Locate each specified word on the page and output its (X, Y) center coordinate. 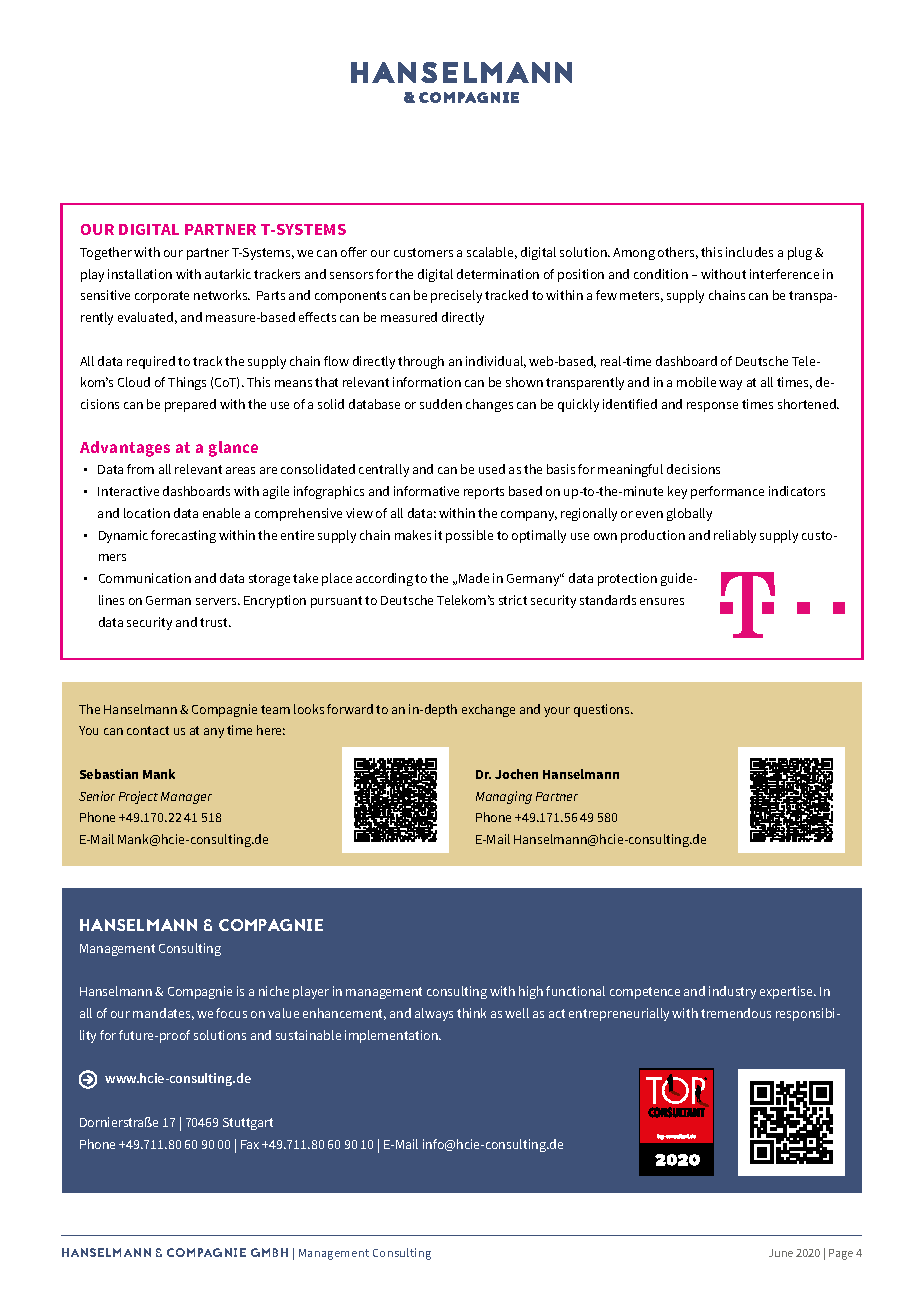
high (531, 992)
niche (274, 991)
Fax (250, 1144)
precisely (456, 296)
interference (784, 274)
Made (474, 578)
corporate (162, 297)
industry (732, 992)
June (781, 1253)
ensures (662, 601)
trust (215, 622)
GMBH (269, 1252)
